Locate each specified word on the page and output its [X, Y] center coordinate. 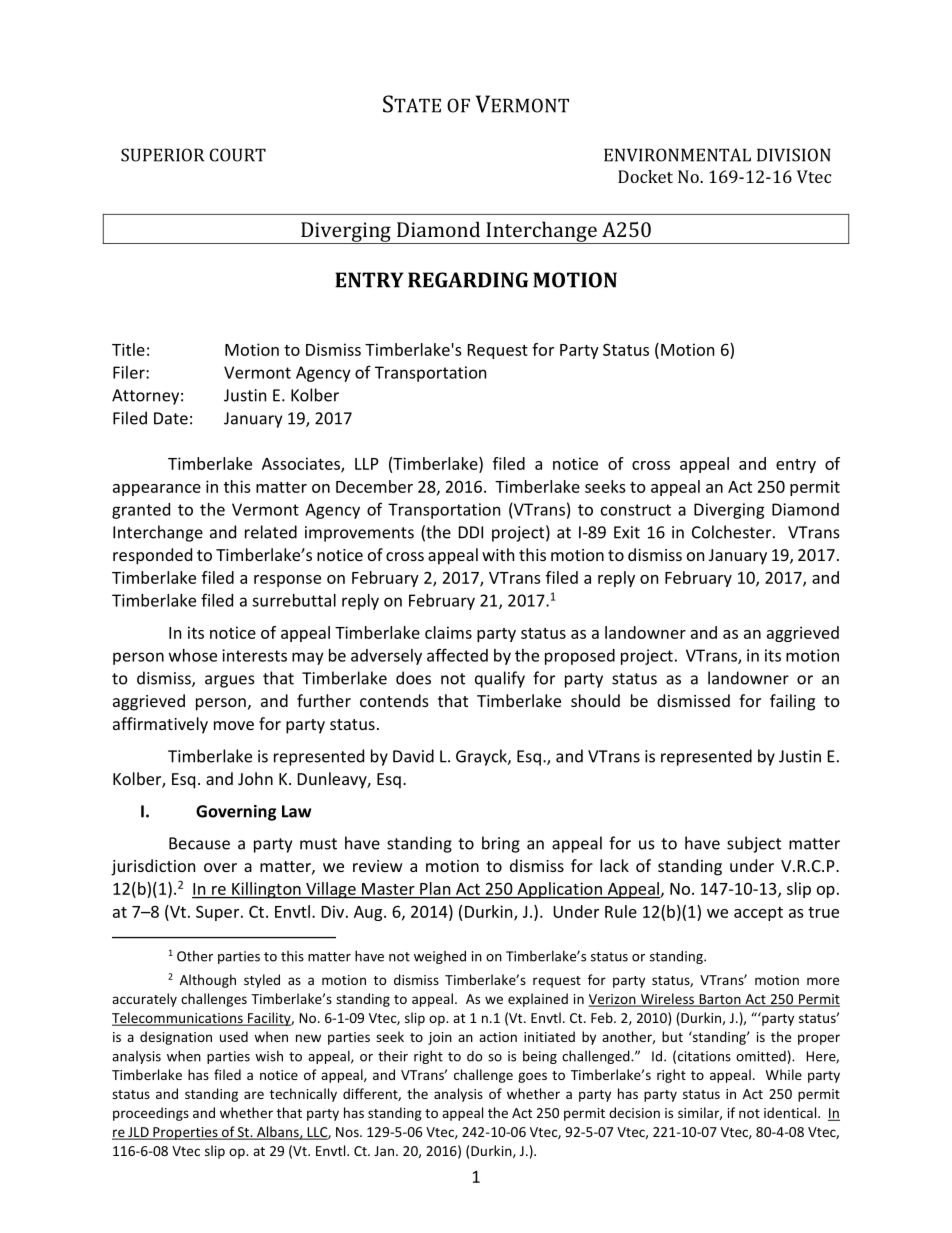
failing [792, 702]
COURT [238, 155]
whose [193, 655]
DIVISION [794, 155]
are [254, 1095]
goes [532, 1077]
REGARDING [468, 280]
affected [457, 655]
